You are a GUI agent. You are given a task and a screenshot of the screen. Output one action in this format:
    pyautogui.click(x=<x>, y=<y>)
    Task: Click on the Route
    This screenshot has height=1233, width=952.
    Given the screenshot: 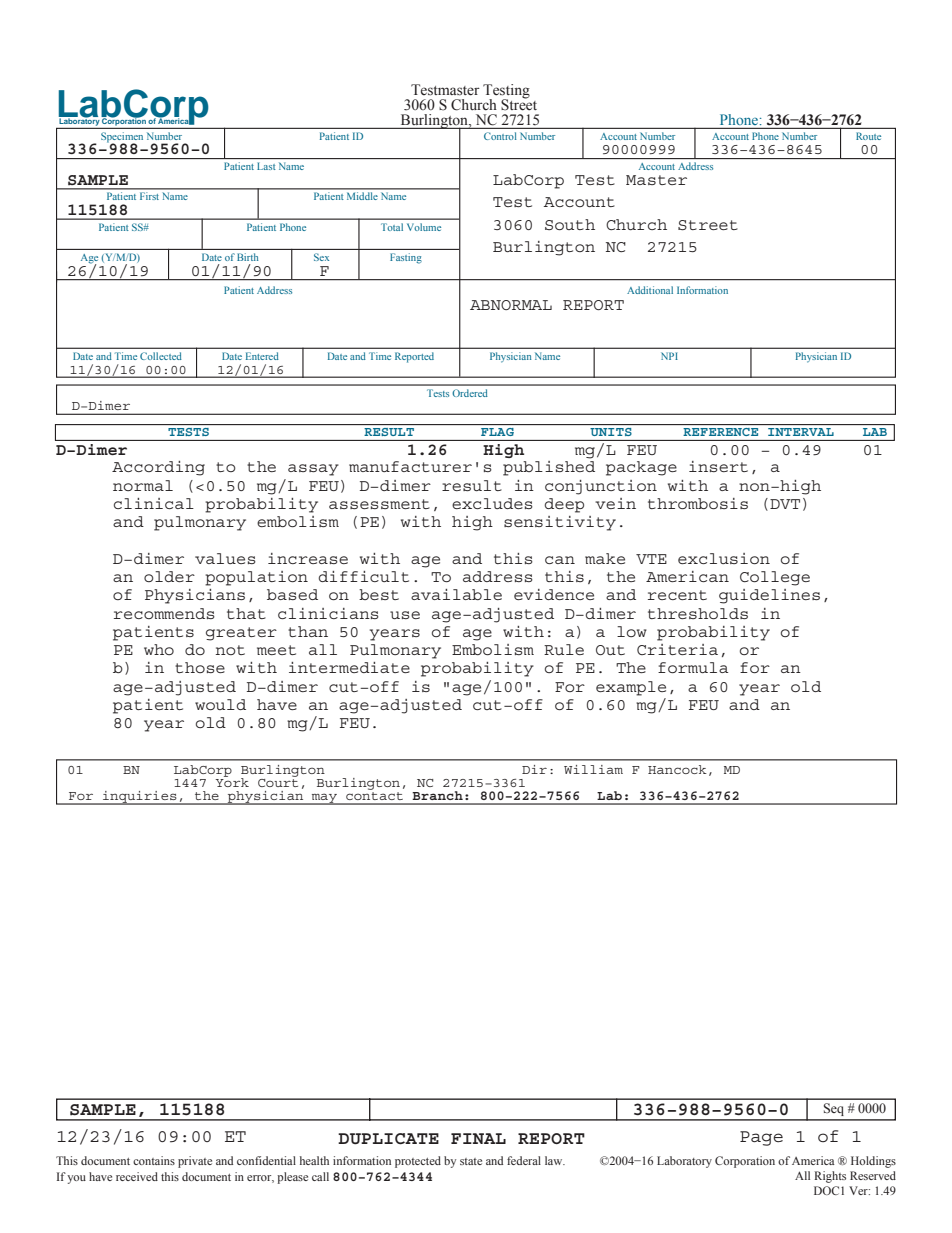 What is the action you would take?
    pyautogui.click(x=868, y=136)
